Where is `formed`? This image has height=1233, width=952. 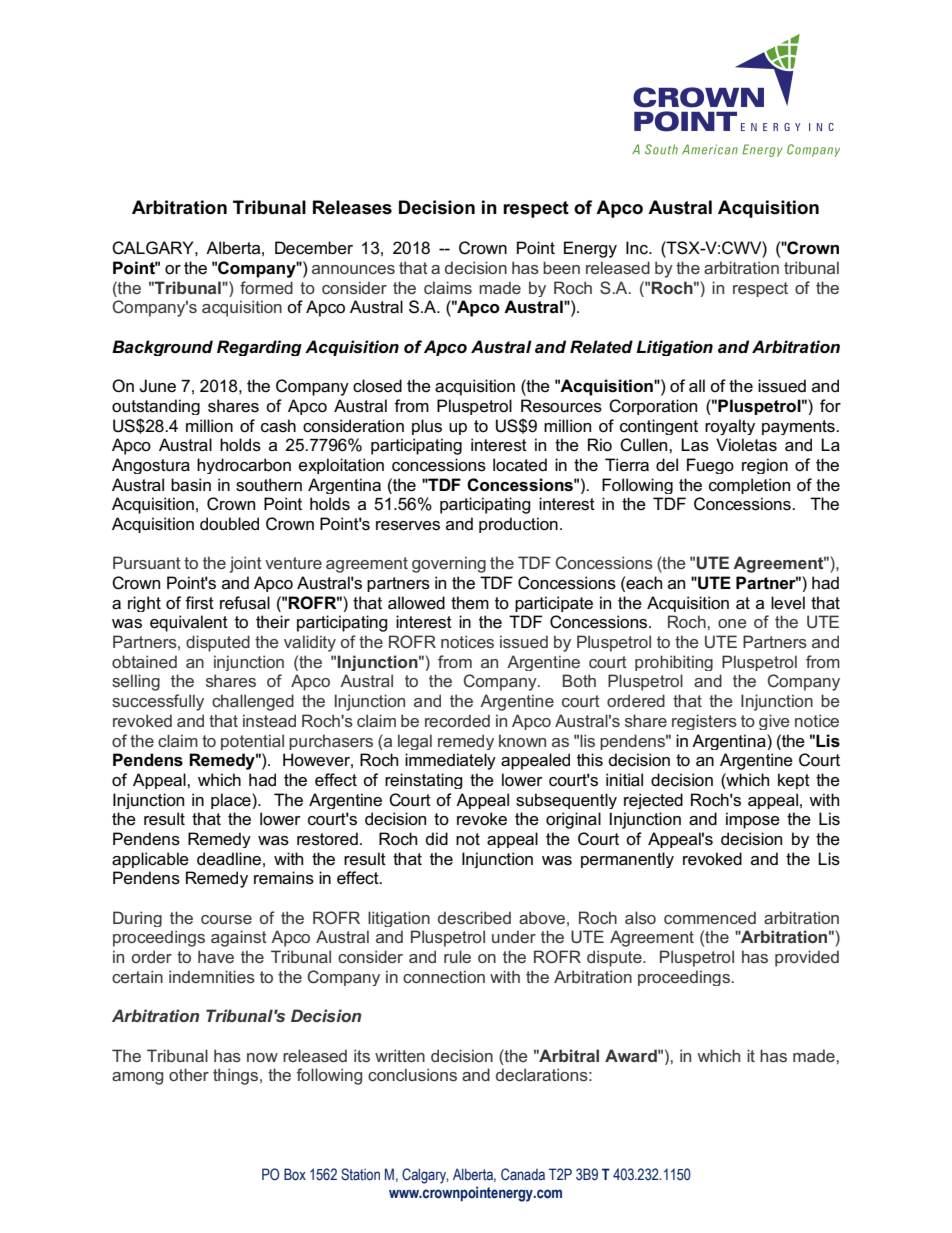 formed is located at coordinates (266, 287).
